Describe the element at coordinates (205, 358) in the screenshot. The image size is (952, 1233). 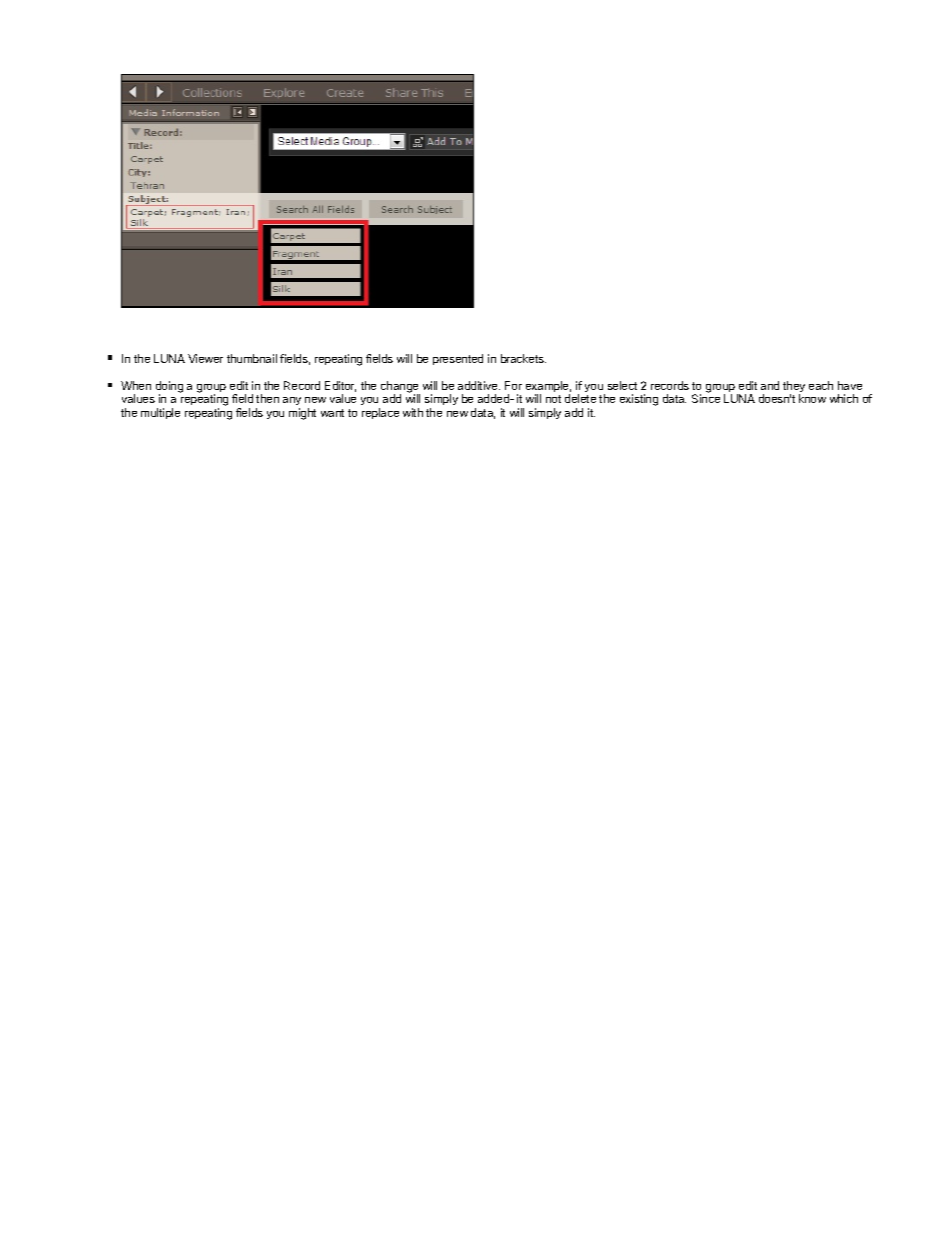
I see `Viewer` at that location.
